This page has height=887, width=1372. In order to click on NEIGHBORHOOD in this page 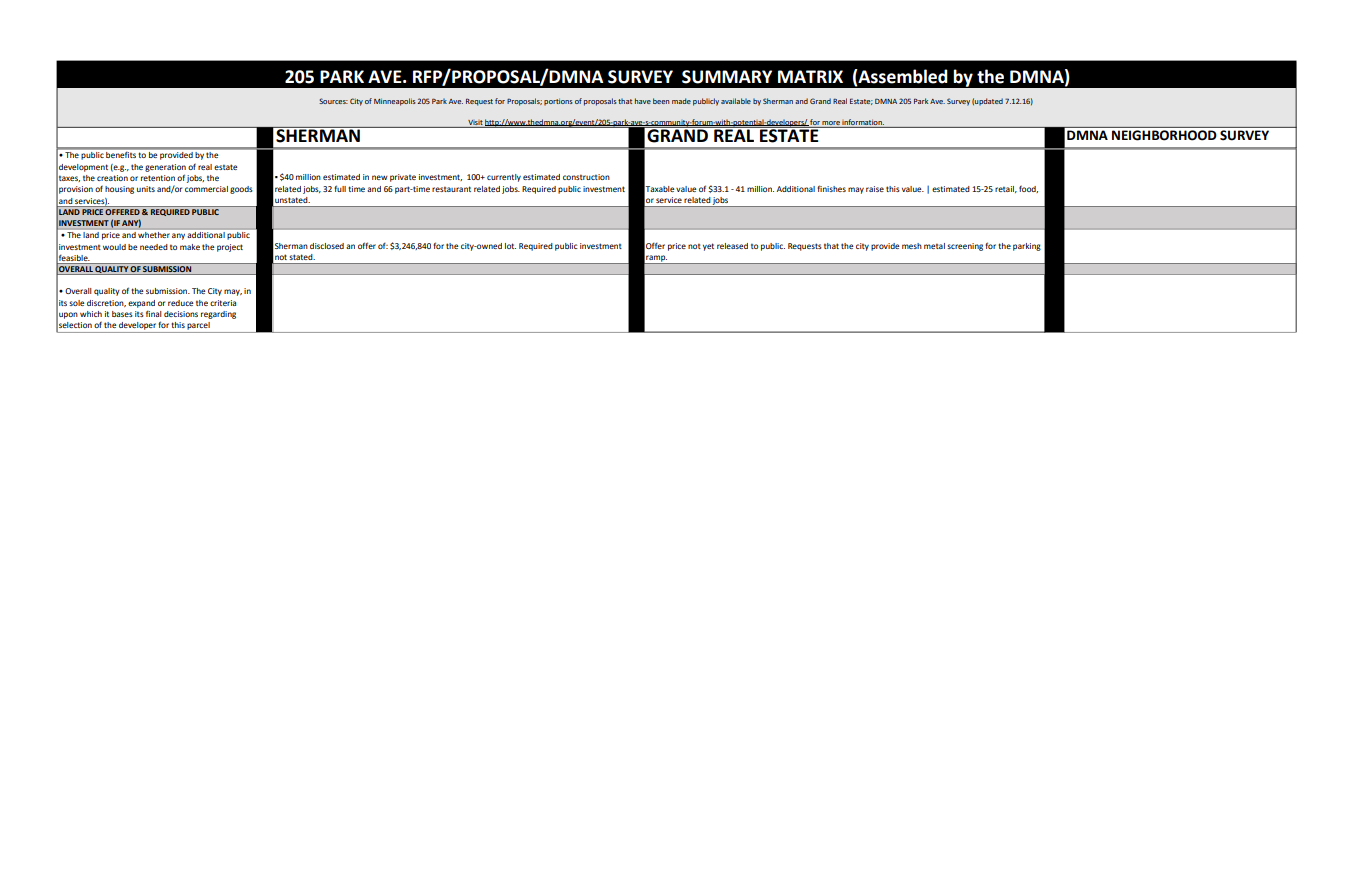, I will do `click(1164, 135)`.
